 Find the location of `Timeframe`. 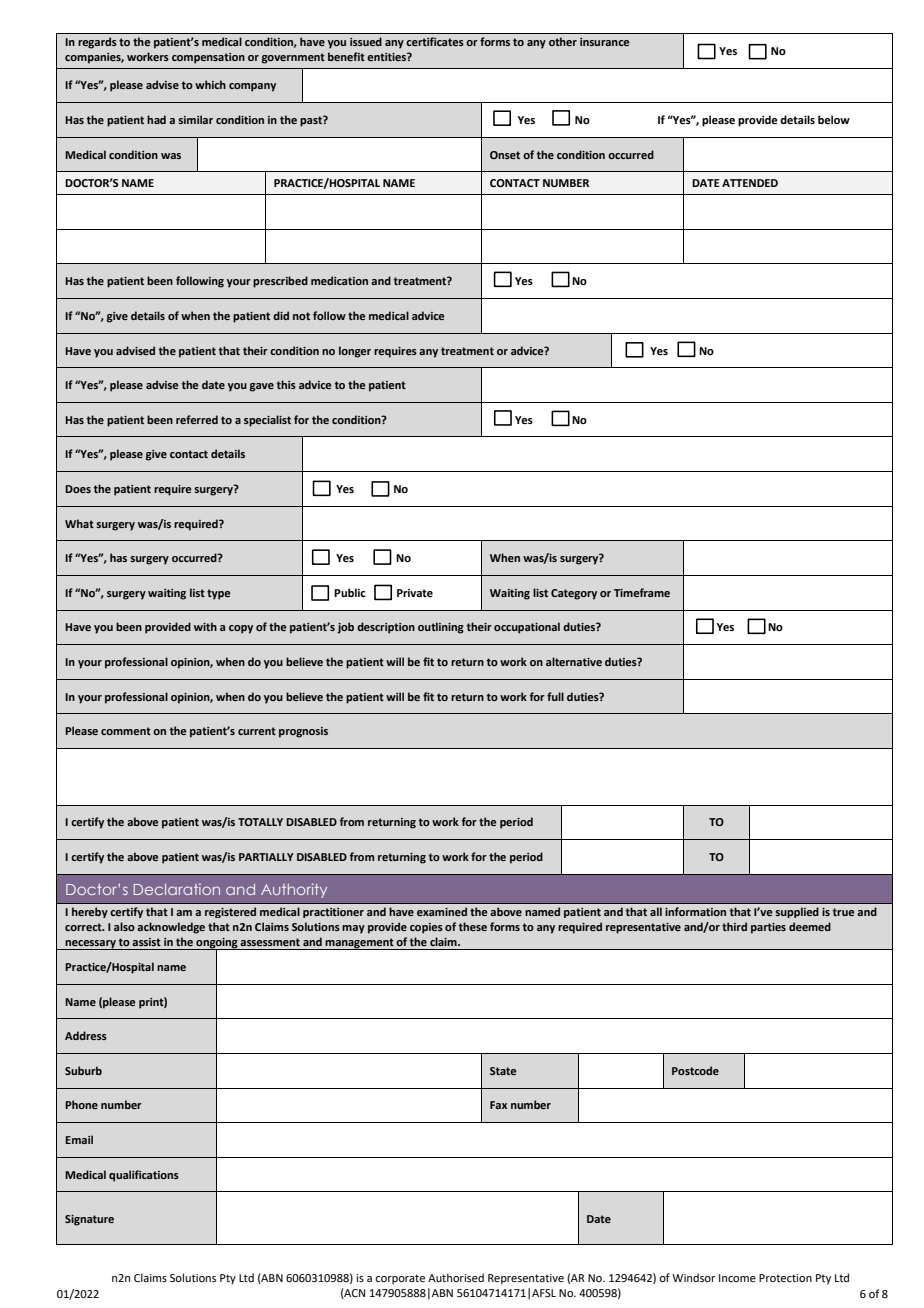

Timeframe is located at coordinates (642, 592).
